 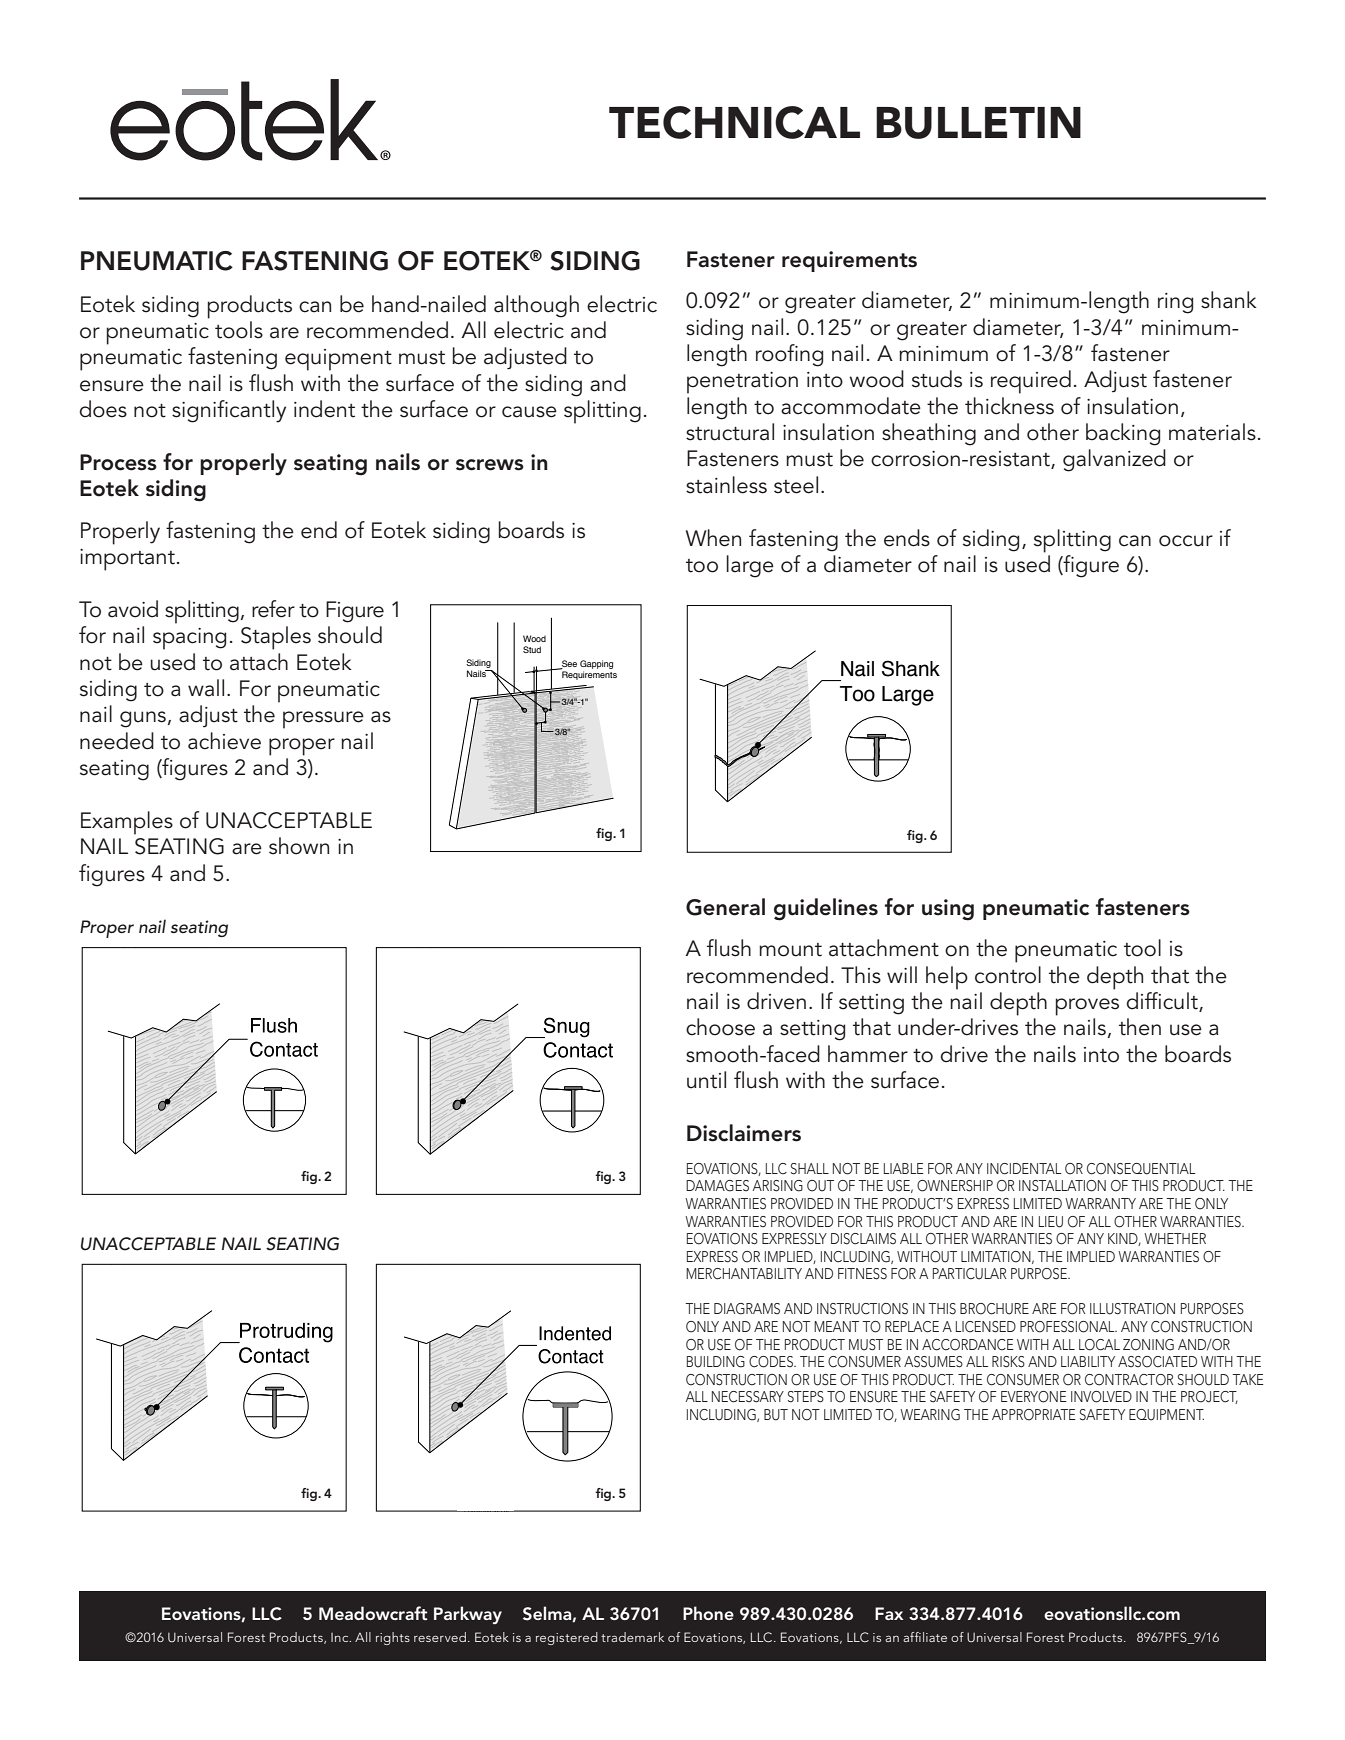 I want to click on CONSEQUENTIAL, so click(x=1141, y=1169).
